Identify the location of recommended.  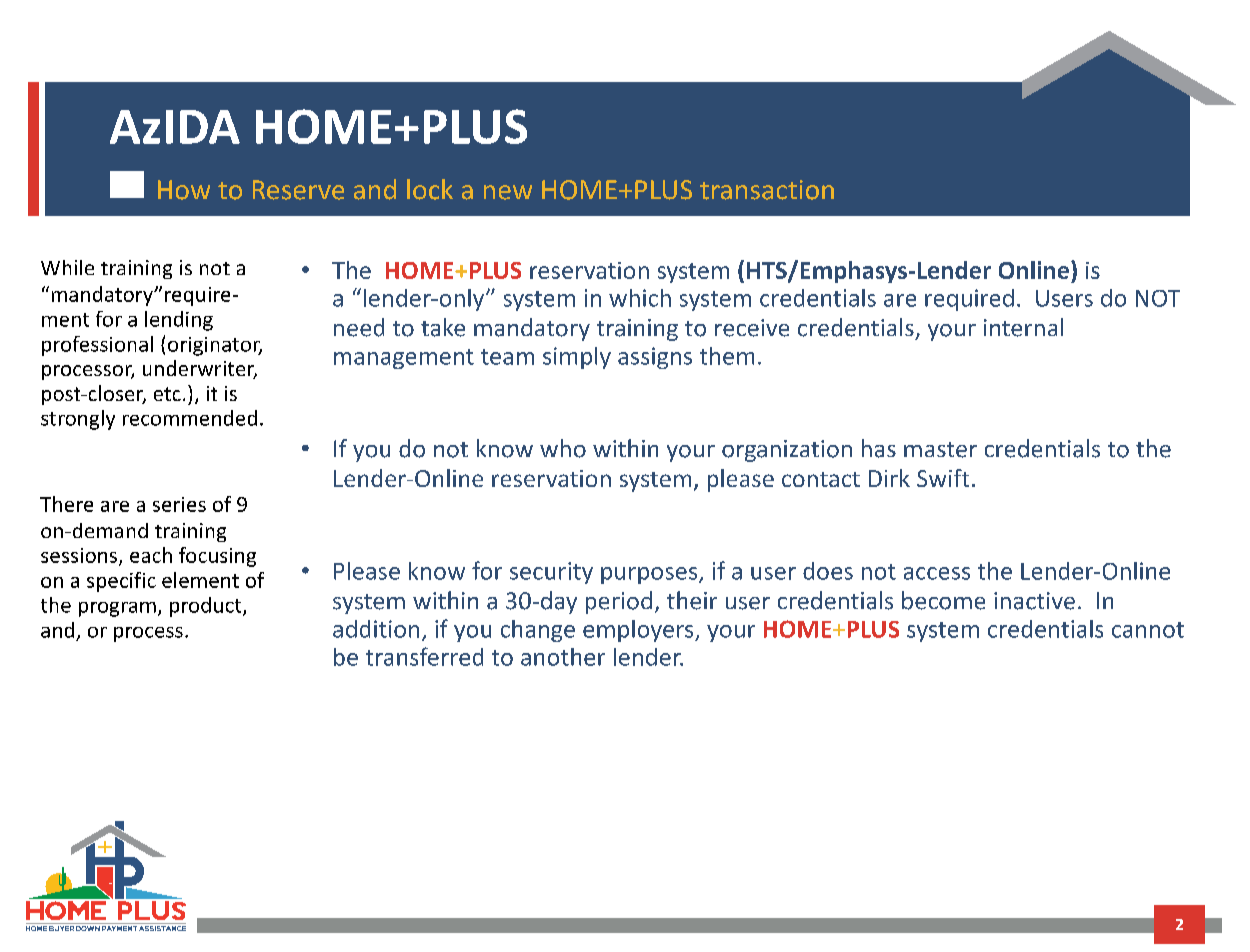
(190, 418).
